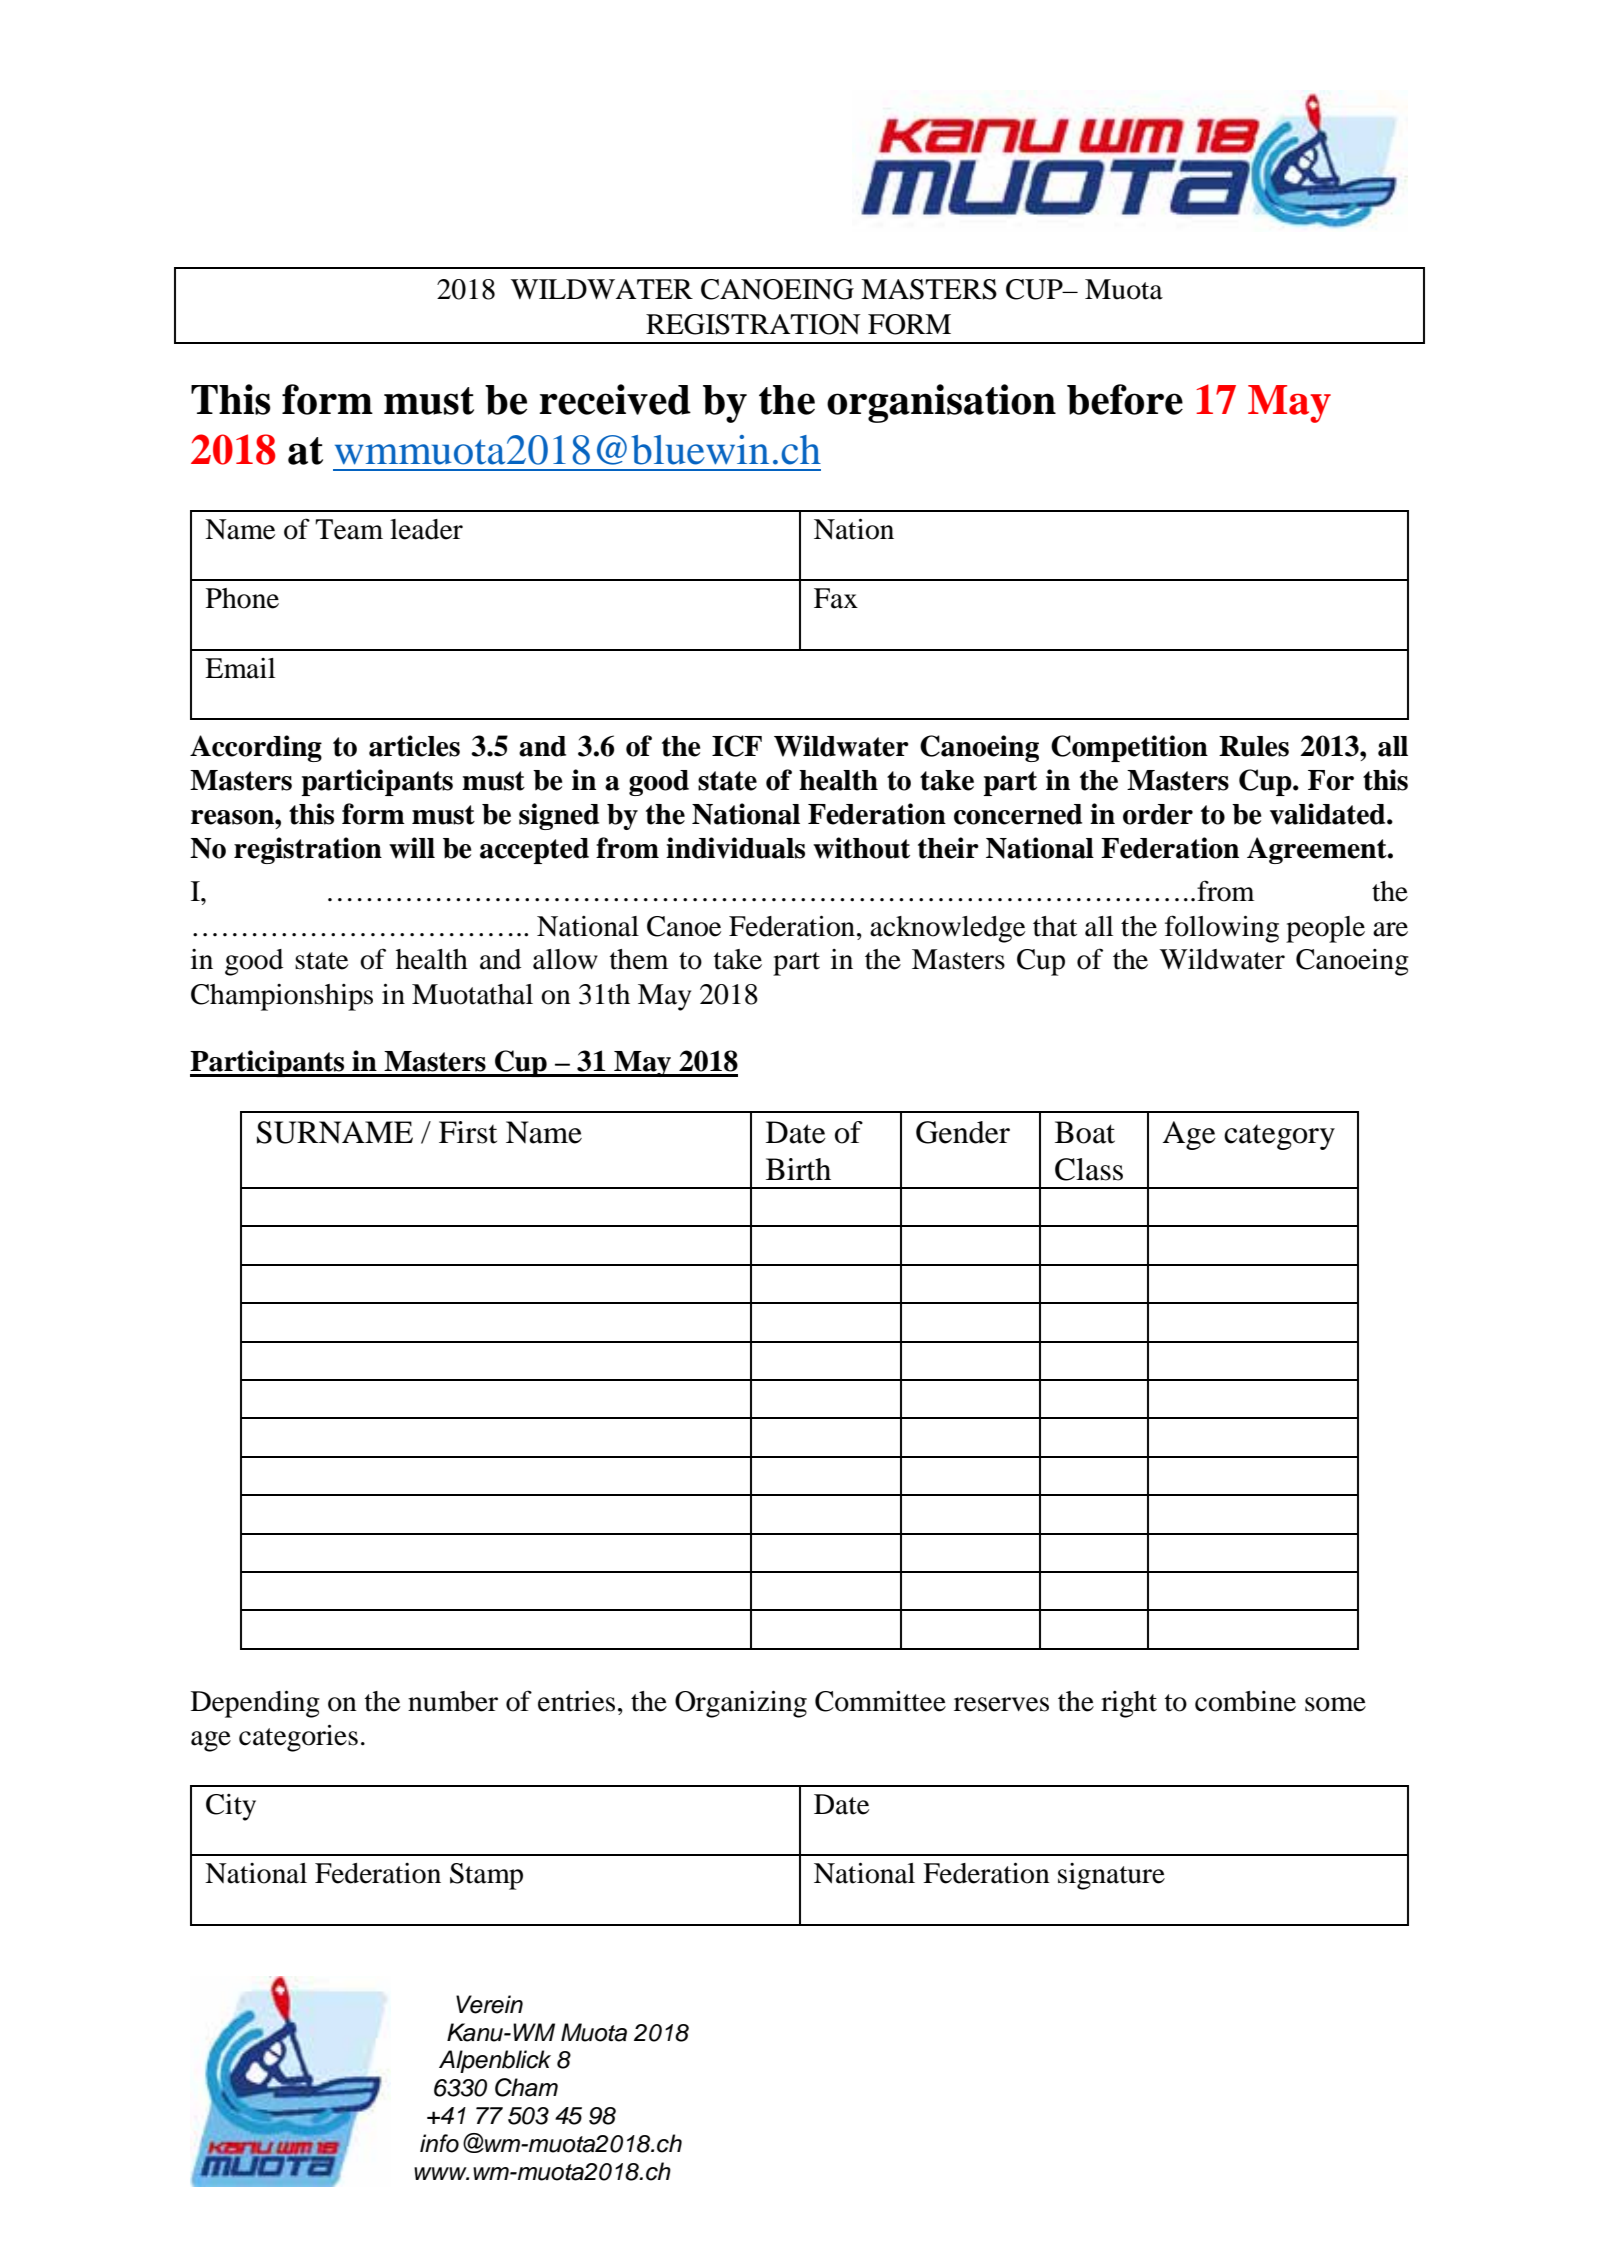 This page has height=2261, width=1599. What do you see at coordinates (489, 2004) in the page?
I see `Verein` at bounding box center [489, 2004].
